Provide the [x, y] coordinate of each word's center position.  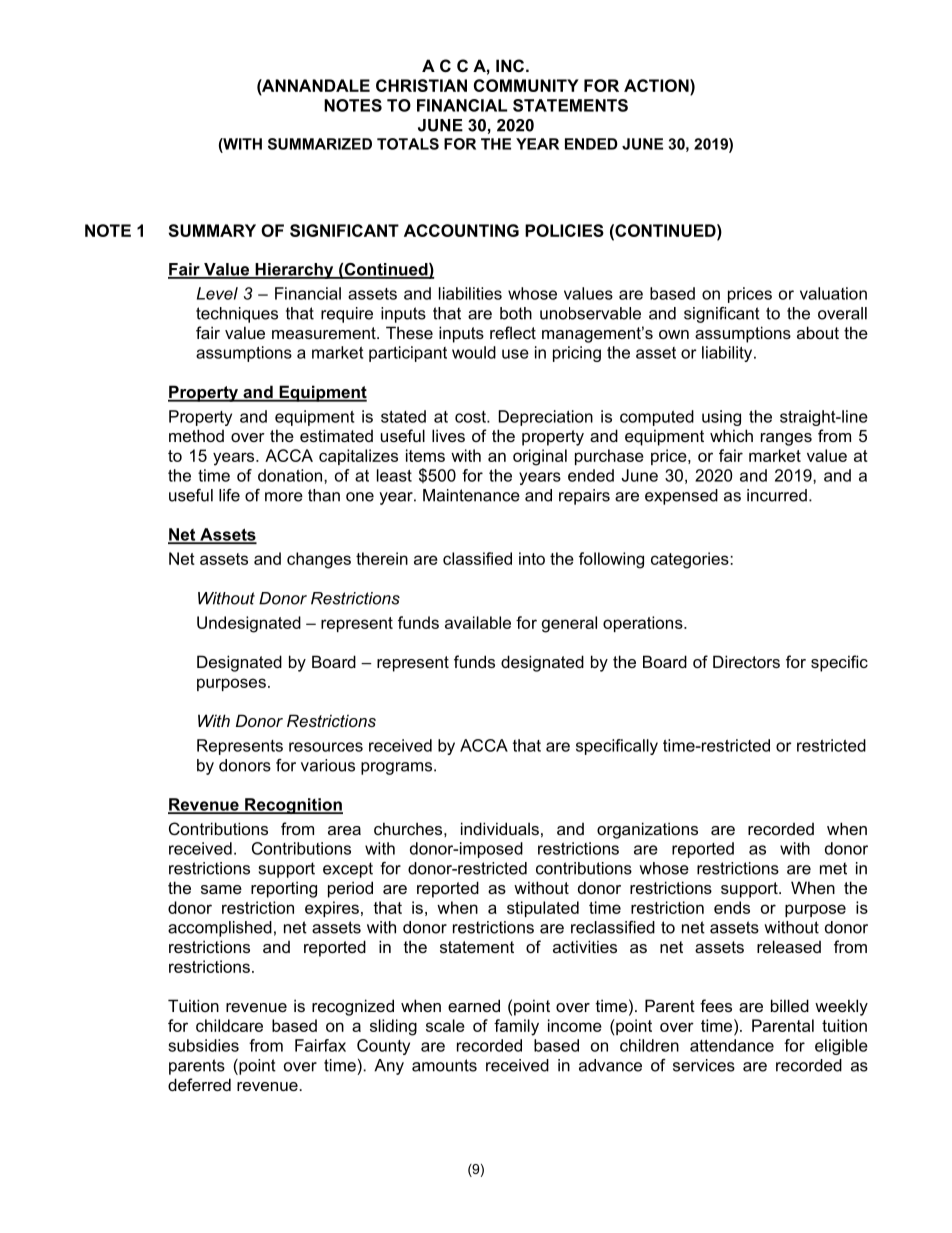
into [532, 558]
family [516, 1027]
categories [691, 560]
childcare [229, 1025]
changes [319, 560]
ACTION [657, 85]
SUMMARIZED [320, 144]
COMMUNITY [526, 85]
